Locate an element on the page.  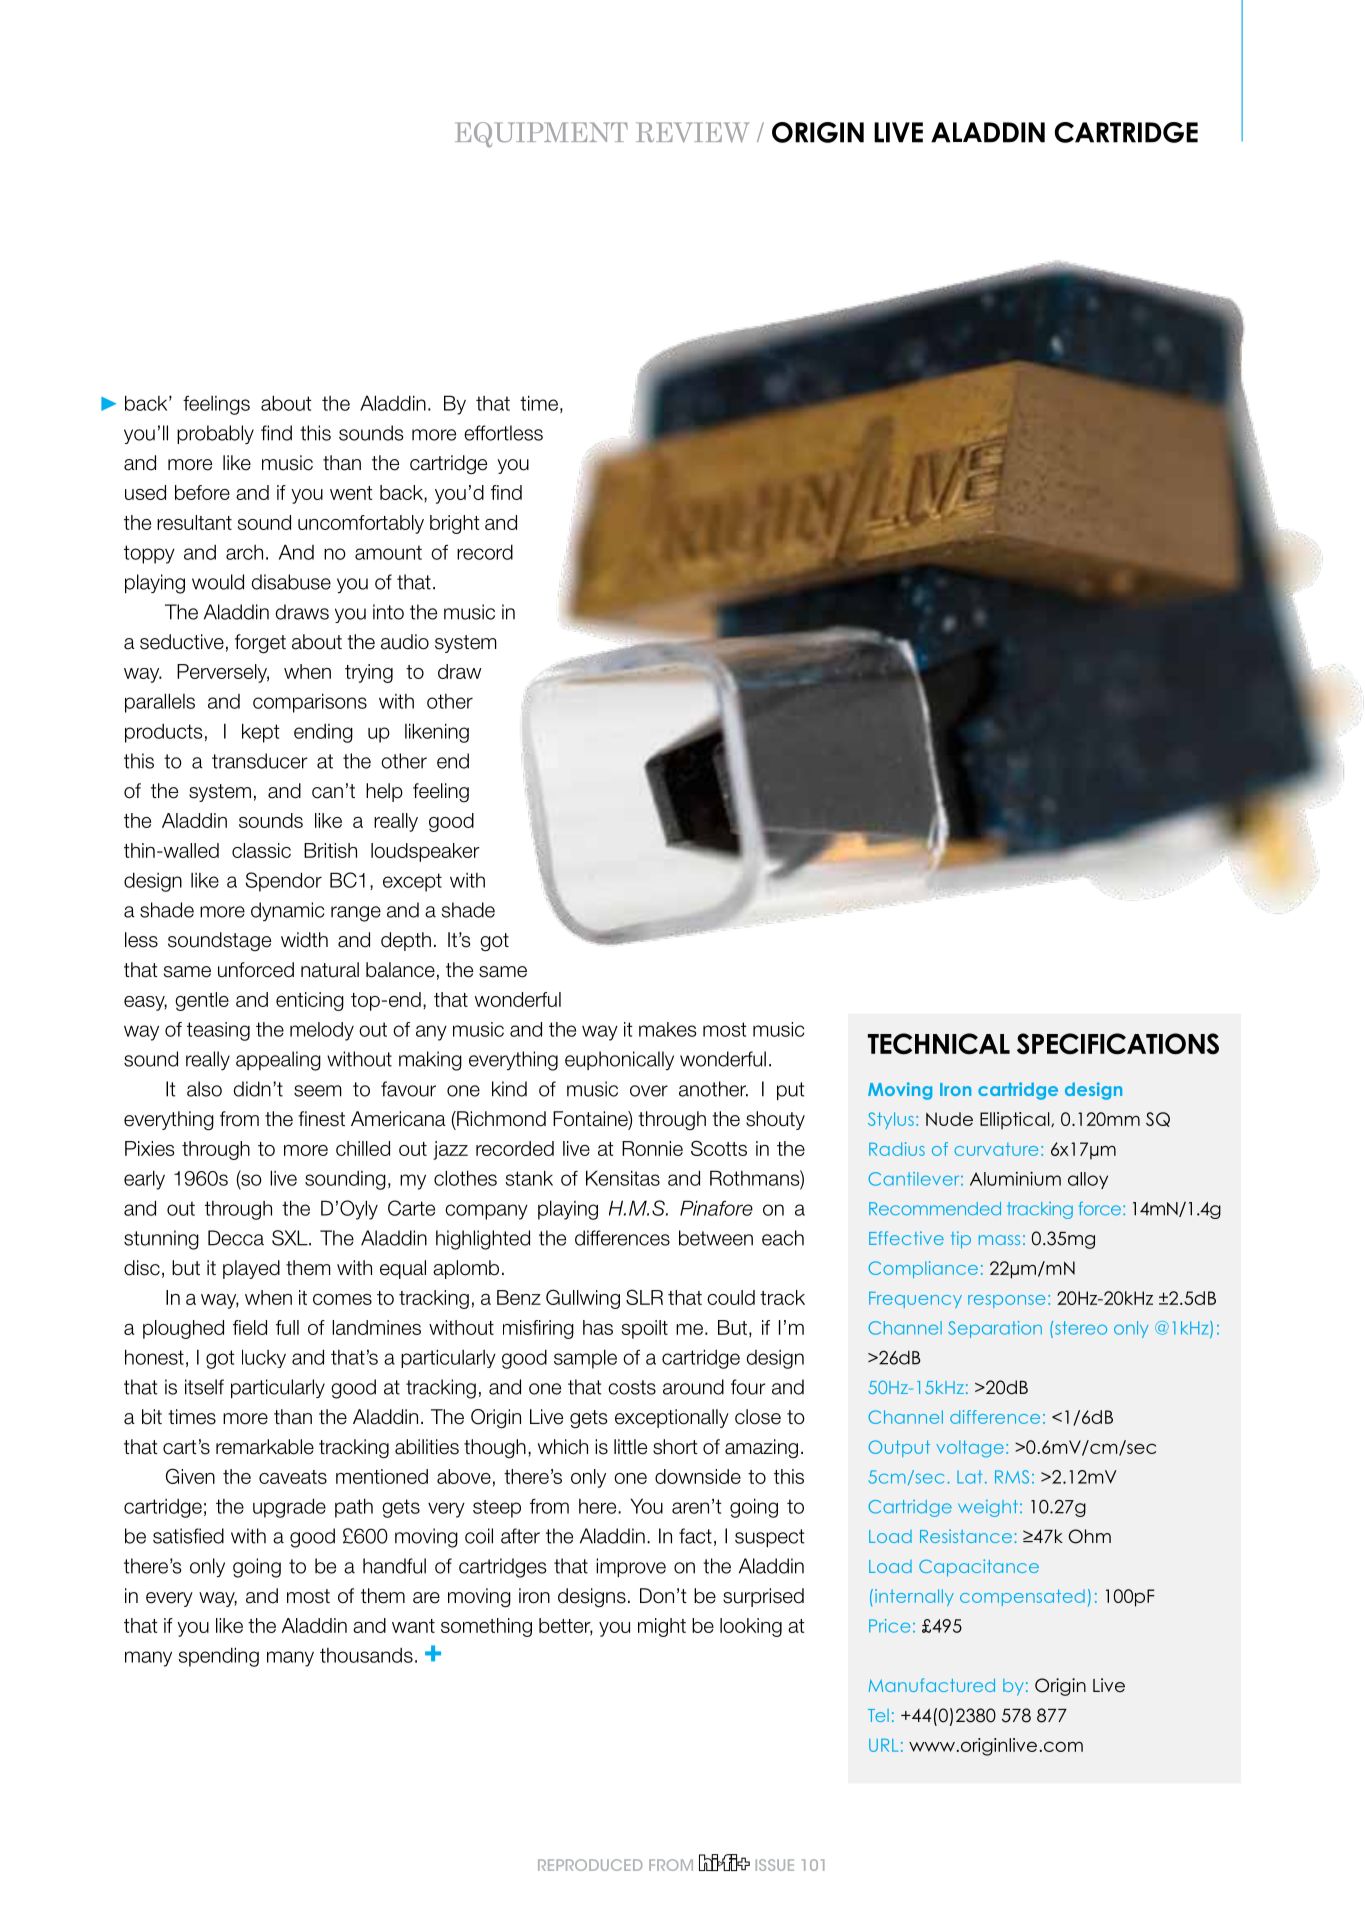
thousands is located at coordinates (366, 1655).
